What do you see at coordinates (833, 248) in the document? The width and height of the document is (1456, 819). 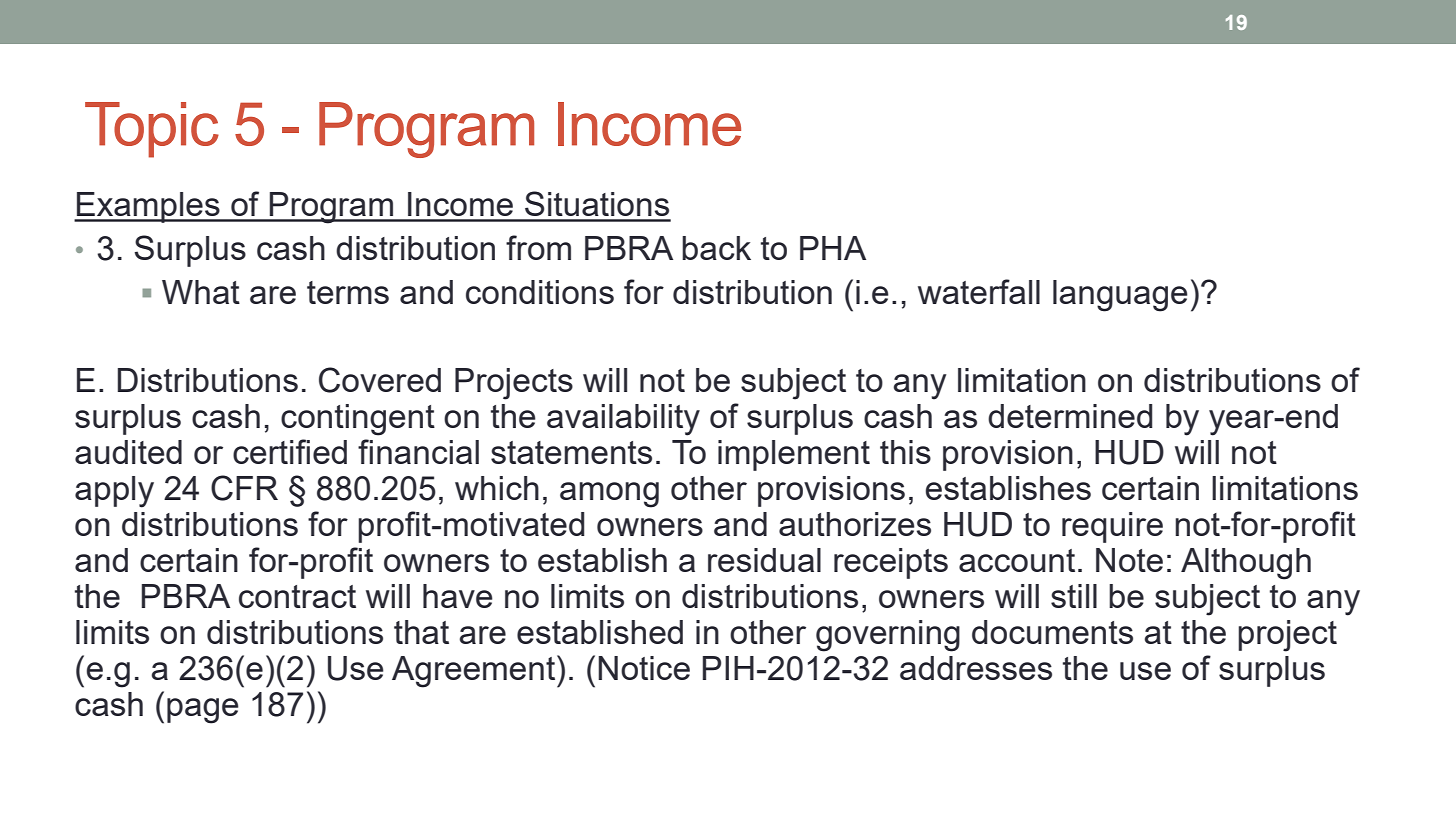 I see `PHA` at bounding box center [833, 248].
